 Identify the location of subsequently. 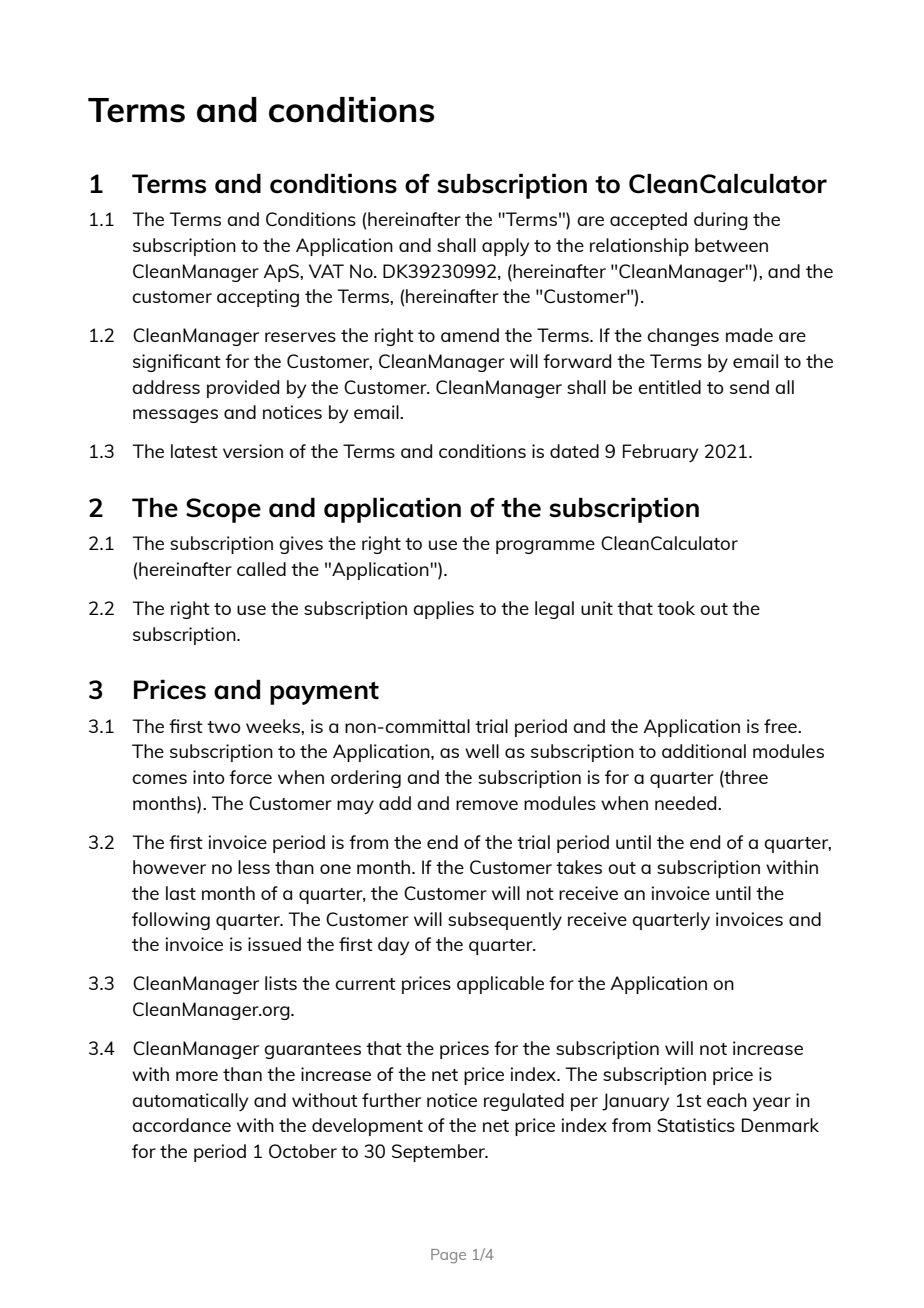
(505, 921).
